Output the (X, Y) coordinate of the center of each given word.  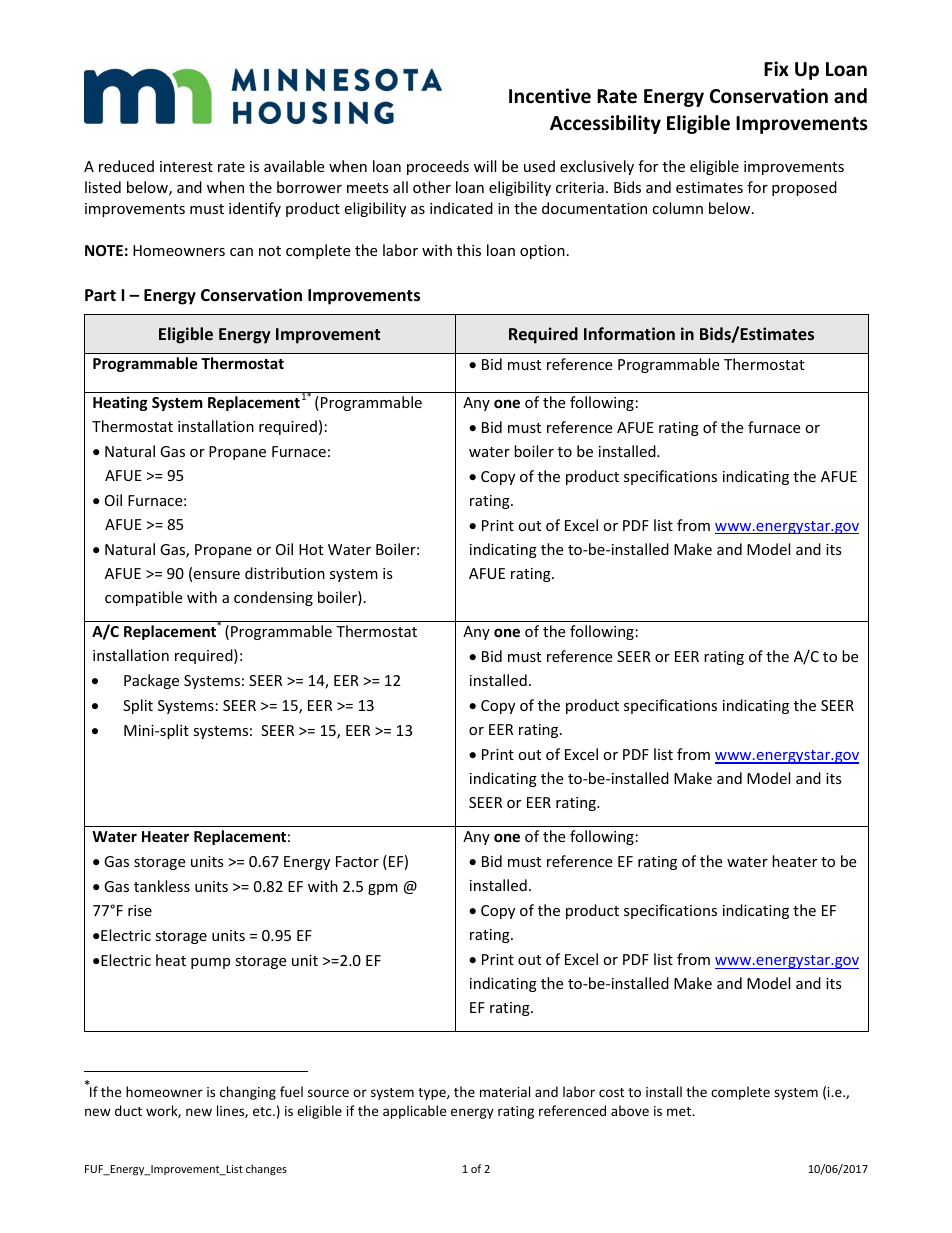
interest (186, 166)
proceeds (438, 167)
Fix (776, 68)
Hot (311, 549)
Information (629, 333)
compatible (143, 598)
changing (248, 1093)
